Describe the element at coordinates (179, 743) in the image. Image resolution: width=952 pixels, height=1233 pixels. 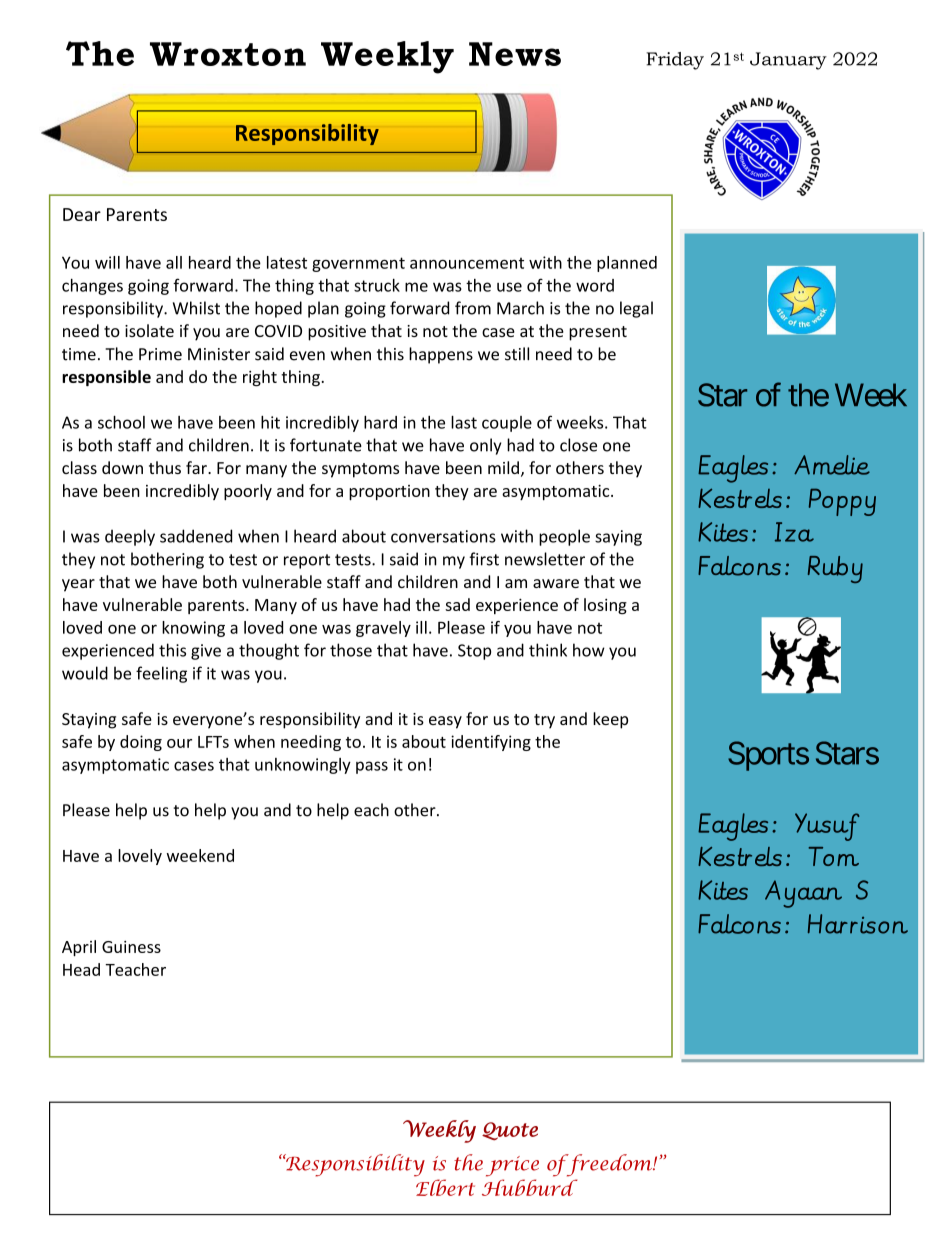
I see `our` at that location.
